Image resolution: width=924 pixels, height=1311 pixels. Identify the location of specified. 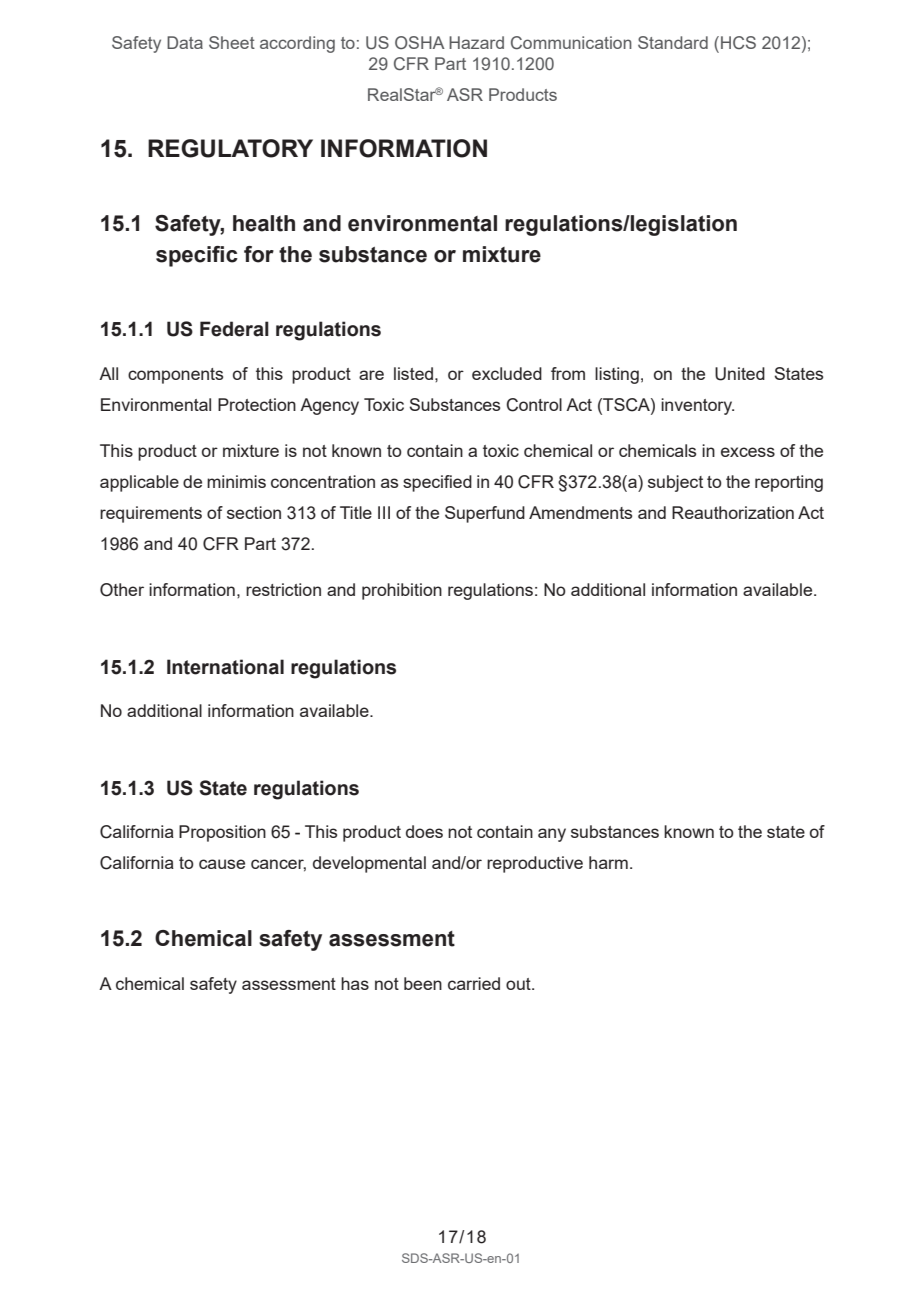
(437, 483).
